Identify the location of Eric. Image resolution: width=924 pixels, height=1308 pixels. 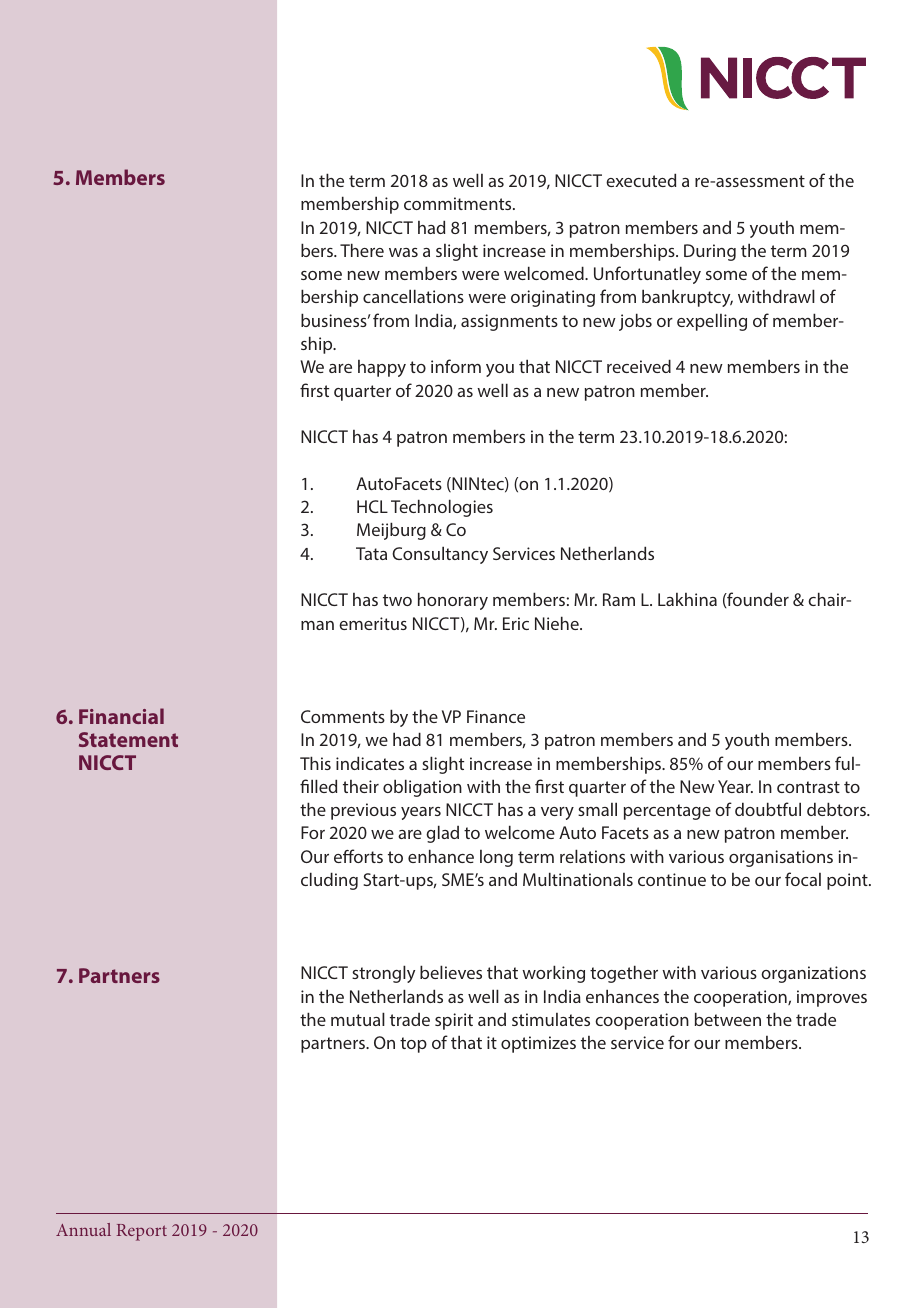
(516, 623).
